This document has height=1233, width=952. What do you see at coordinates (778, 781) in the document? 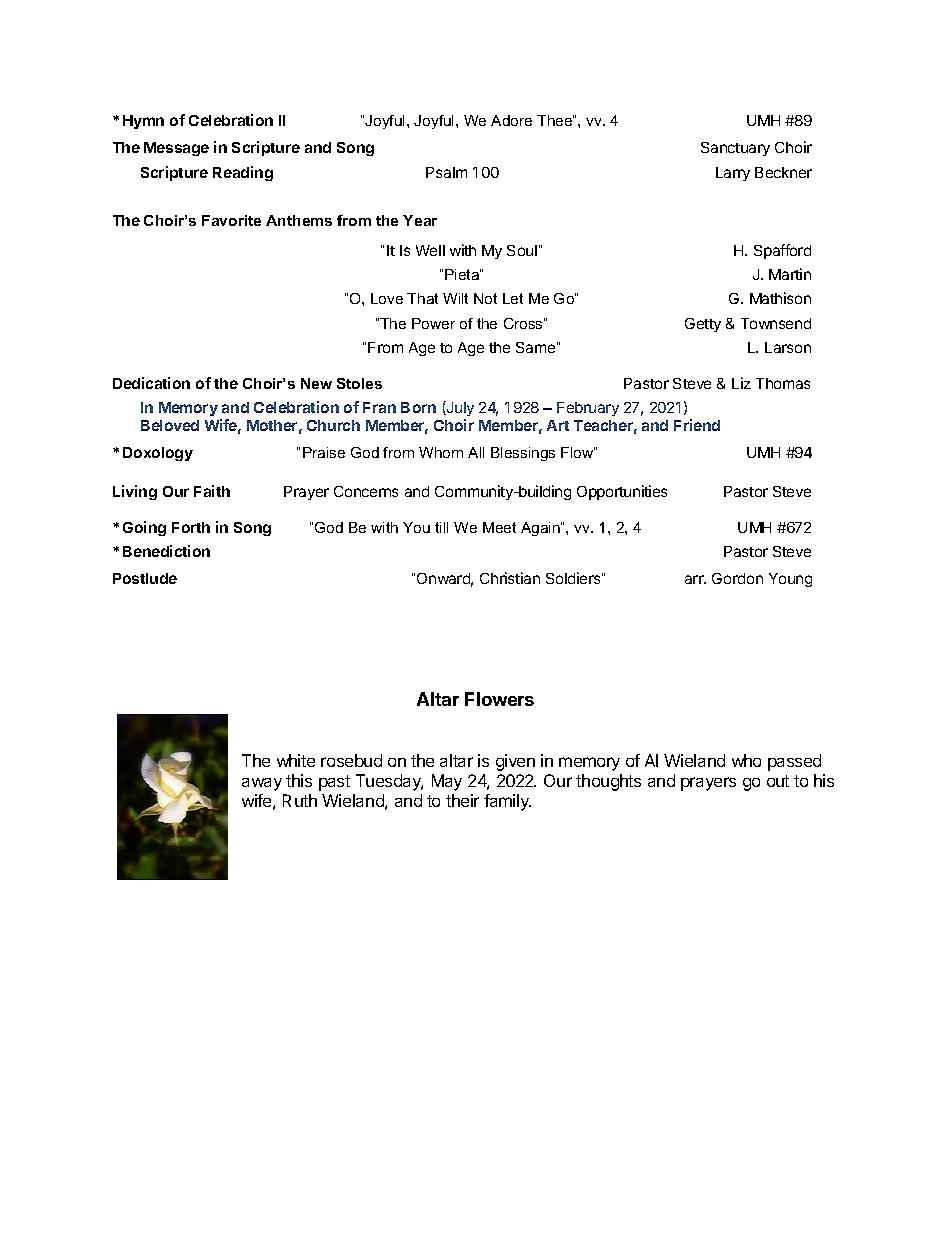
I see `out` at bounding box center [778, 781].
